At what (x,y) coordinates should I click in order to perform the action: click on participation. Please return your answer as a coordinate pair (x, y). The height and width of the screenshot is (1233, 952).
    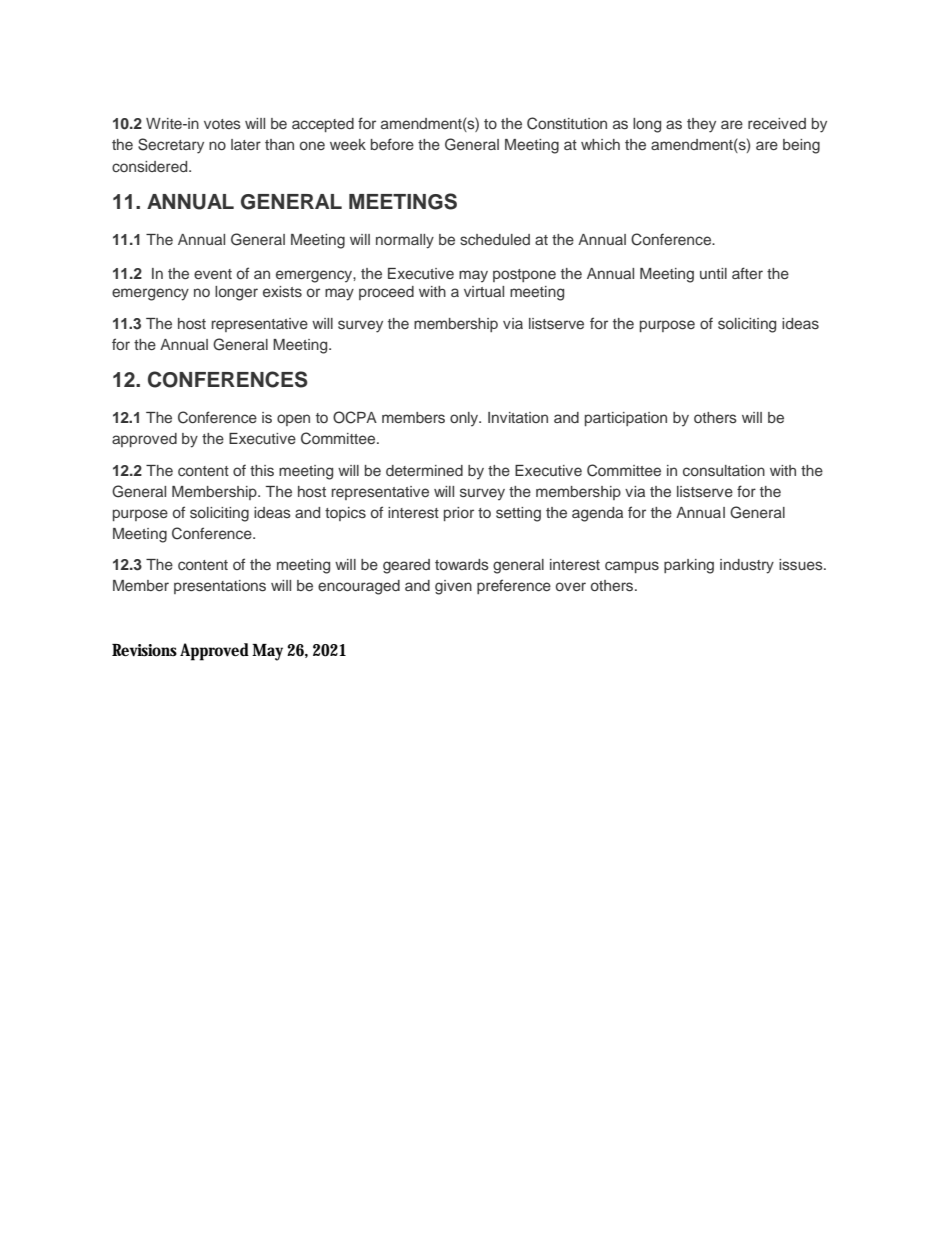
    Looking at the image, I should click on (626, 419).
